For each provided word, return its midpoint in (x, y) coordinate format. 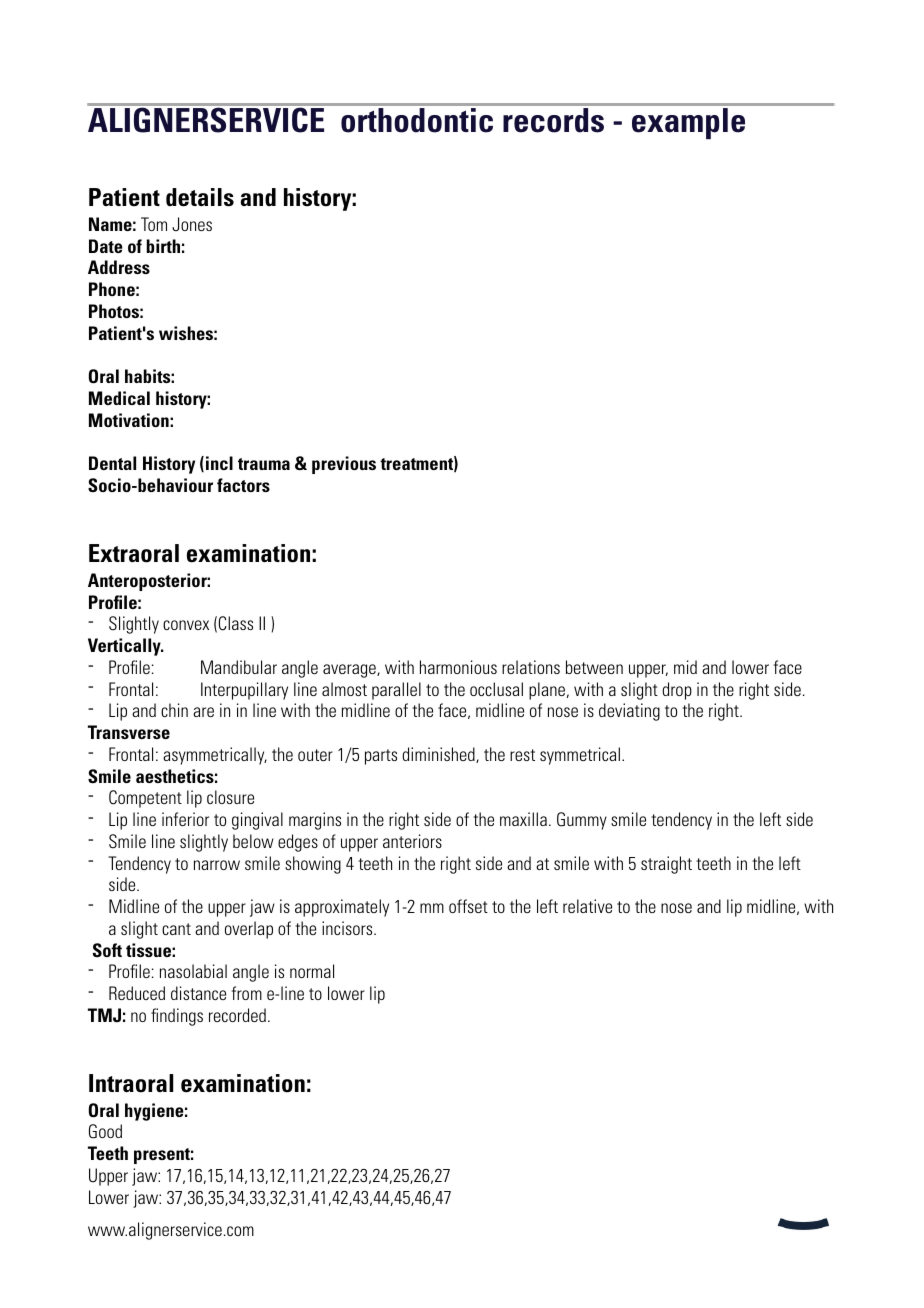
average (350, 671)
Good (105, 1131)
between (594, 667)
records (554, 120)
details (200, 197)
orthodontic (417, 120)
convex (186, 625)
